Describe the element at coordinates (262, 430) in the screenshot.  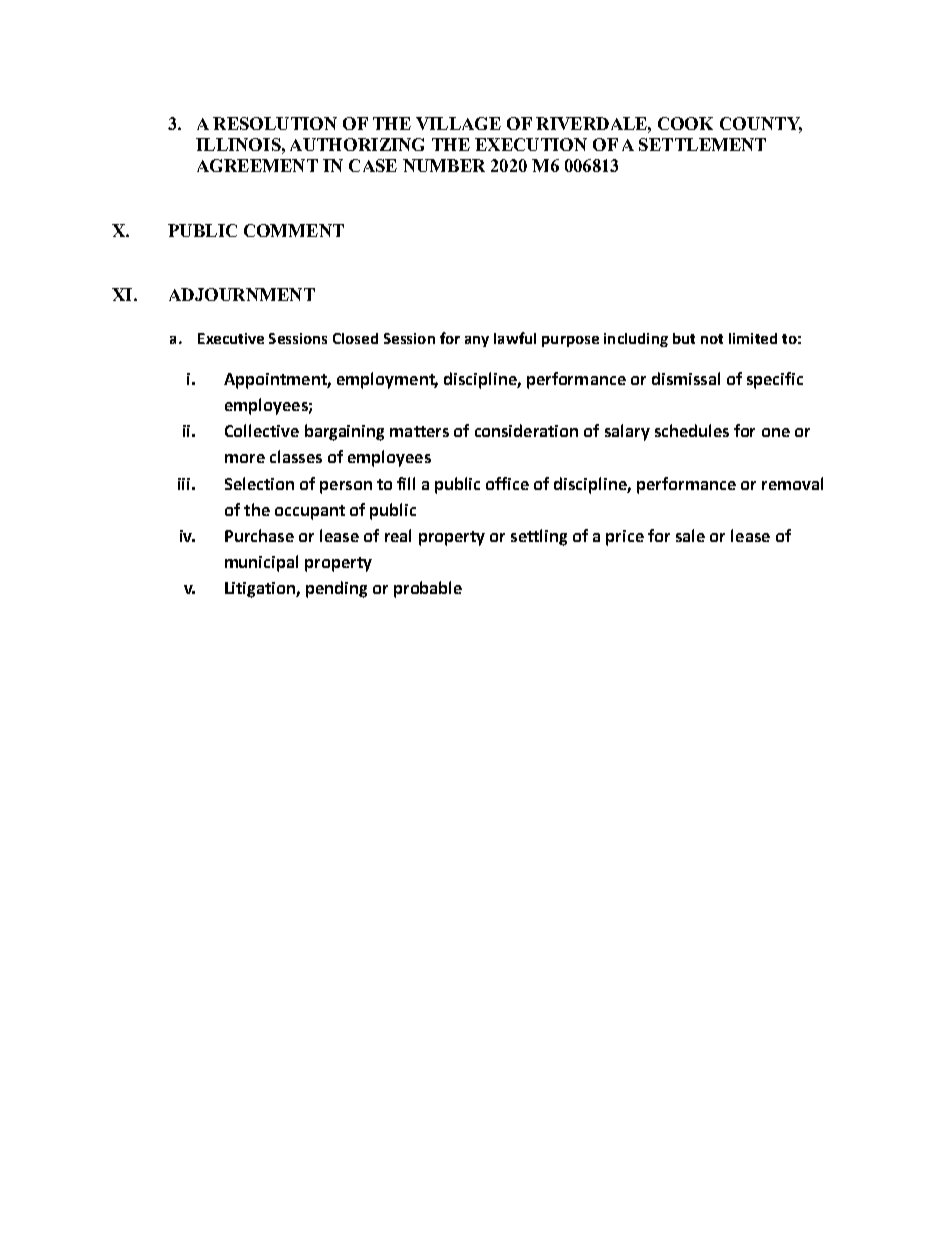
I see `Collective` at that location.
